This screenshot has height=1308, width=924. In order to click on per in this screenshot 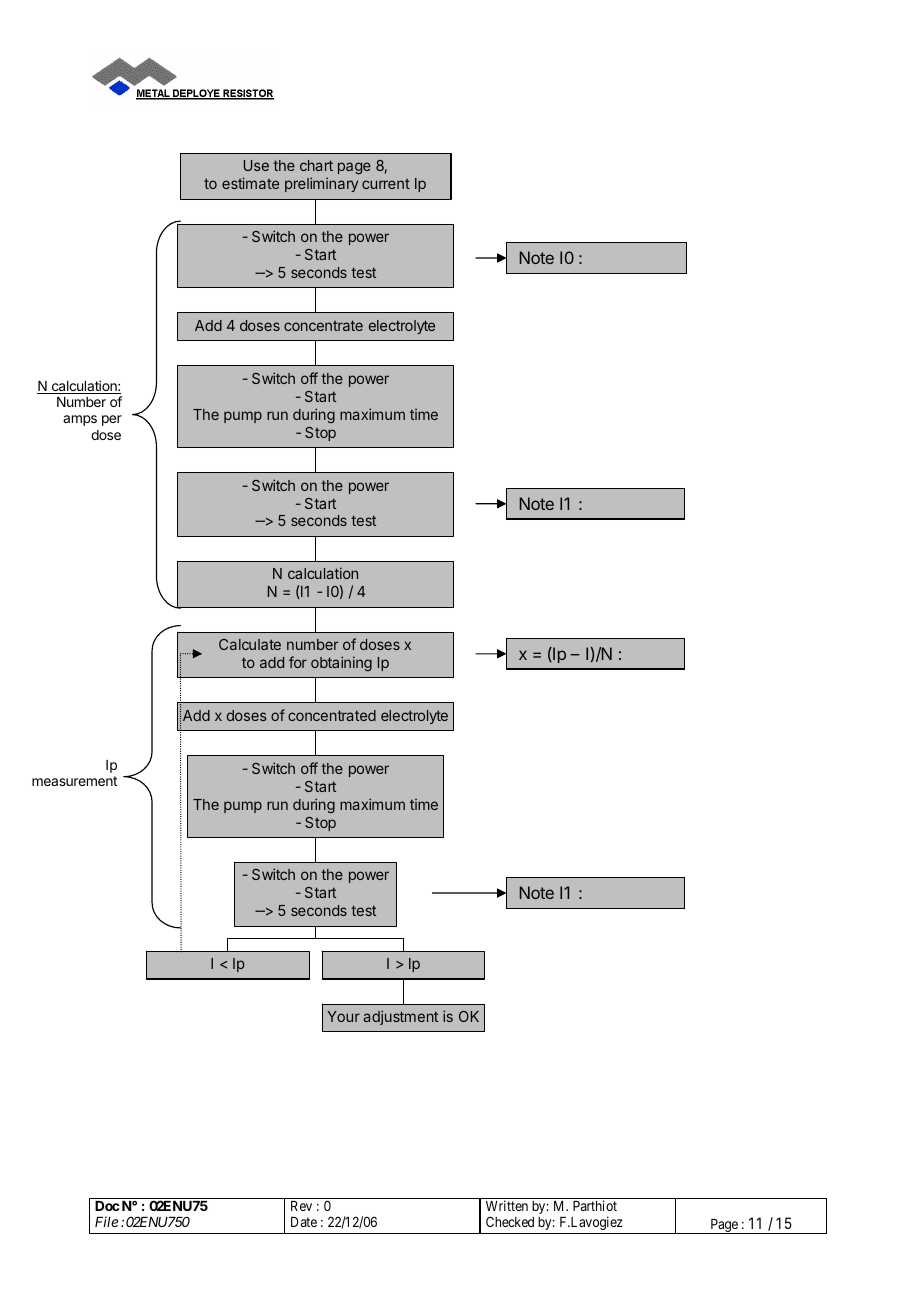, I will do `click(112, 420)`.
